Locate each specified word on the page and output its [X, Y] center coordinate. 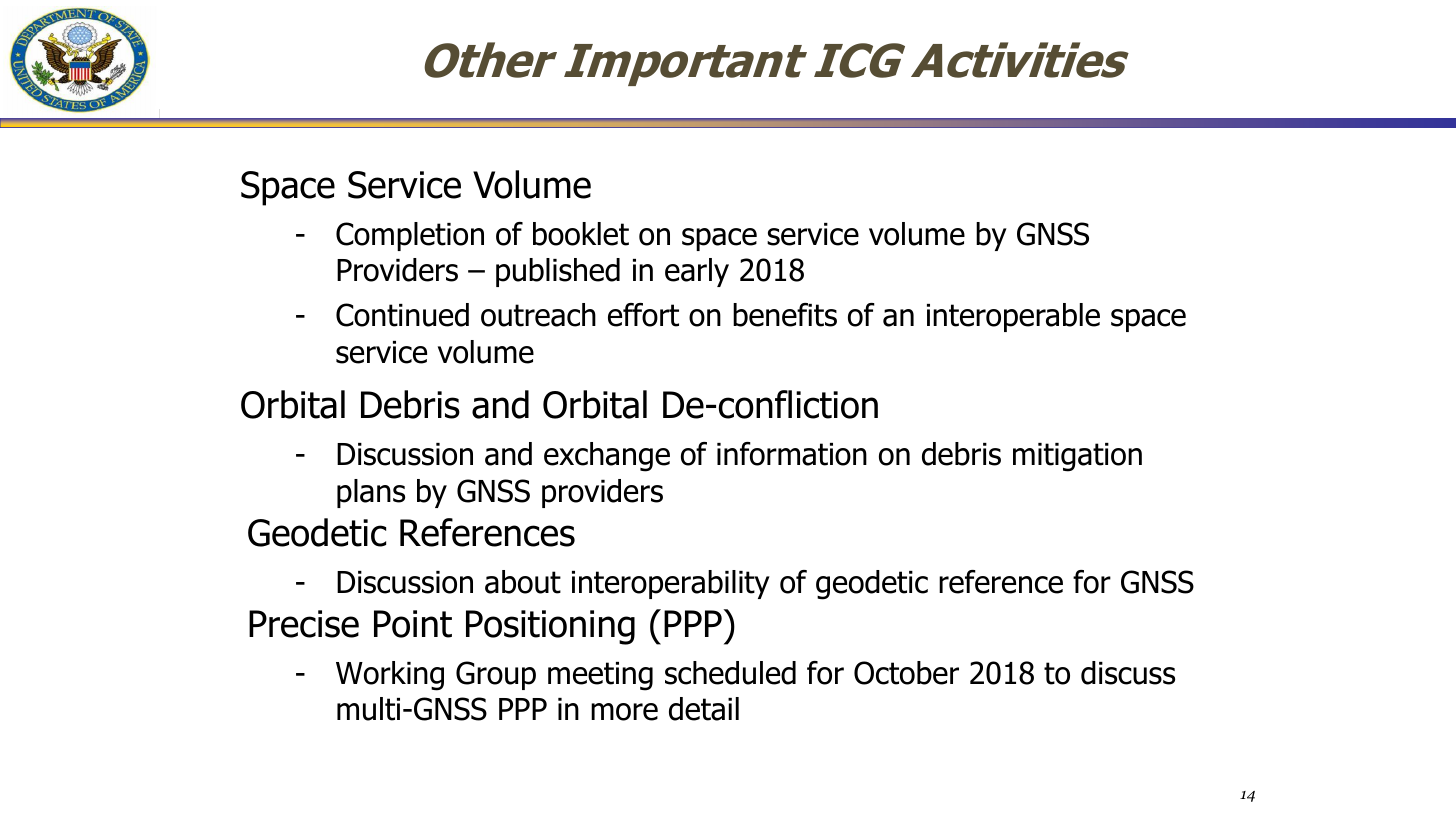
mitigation [1077, 457]
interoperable [1013, 317]
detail [704, 709]
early [697, 272]
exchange [607, 457]
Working [390, 676]
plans [371, 493]
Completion [410, 236]
